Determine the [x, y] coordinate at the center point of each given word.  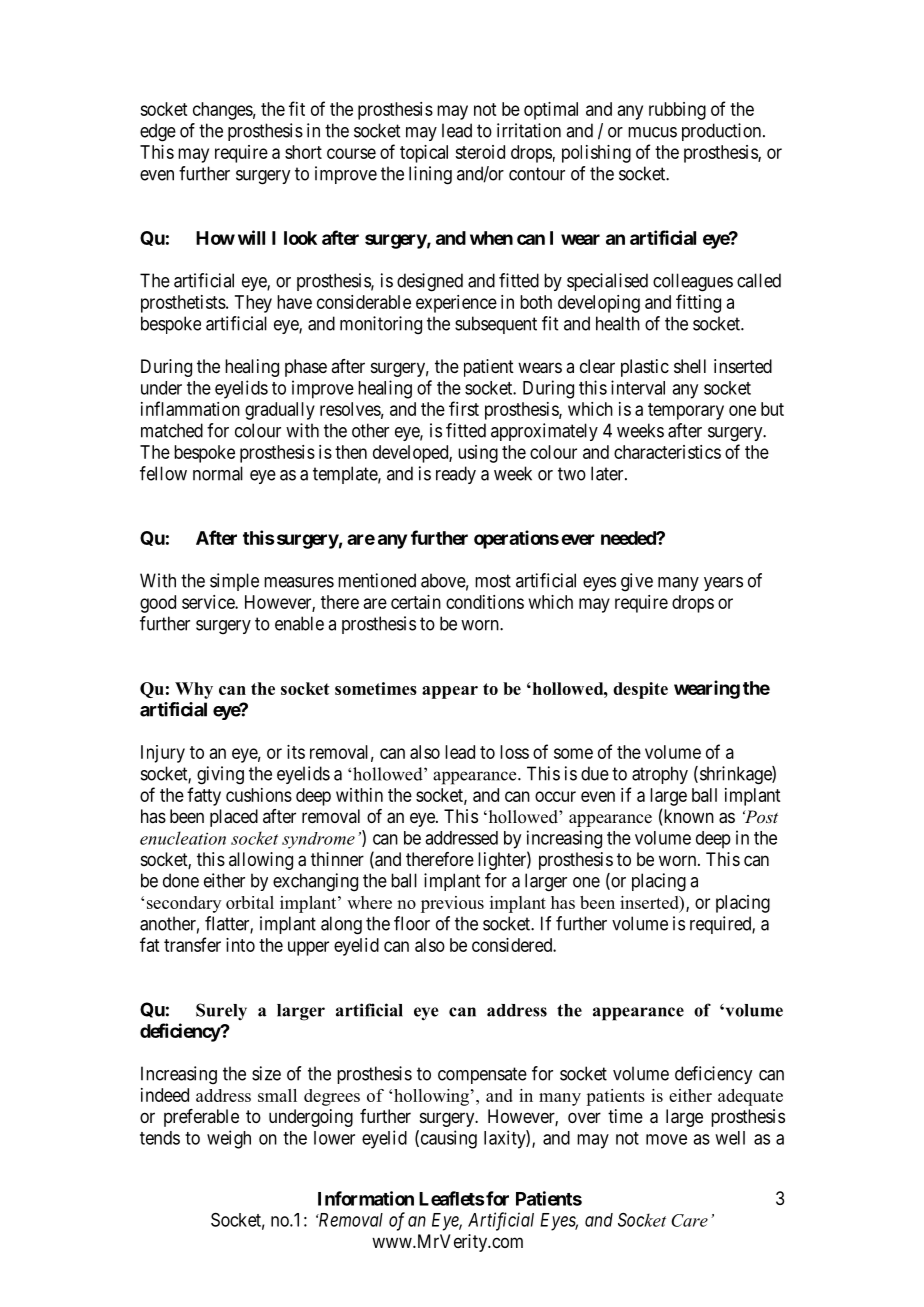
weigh [229, 1139]
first [464, 408]
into [240, 945]
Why [194, 690]
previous [452, 904]
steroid [480, 152]
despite [640, 690]
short [303, 152]
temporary [686, 411]
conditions [485, 602]
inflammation [190, 408]
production [723, 132]
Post [760, 816]
